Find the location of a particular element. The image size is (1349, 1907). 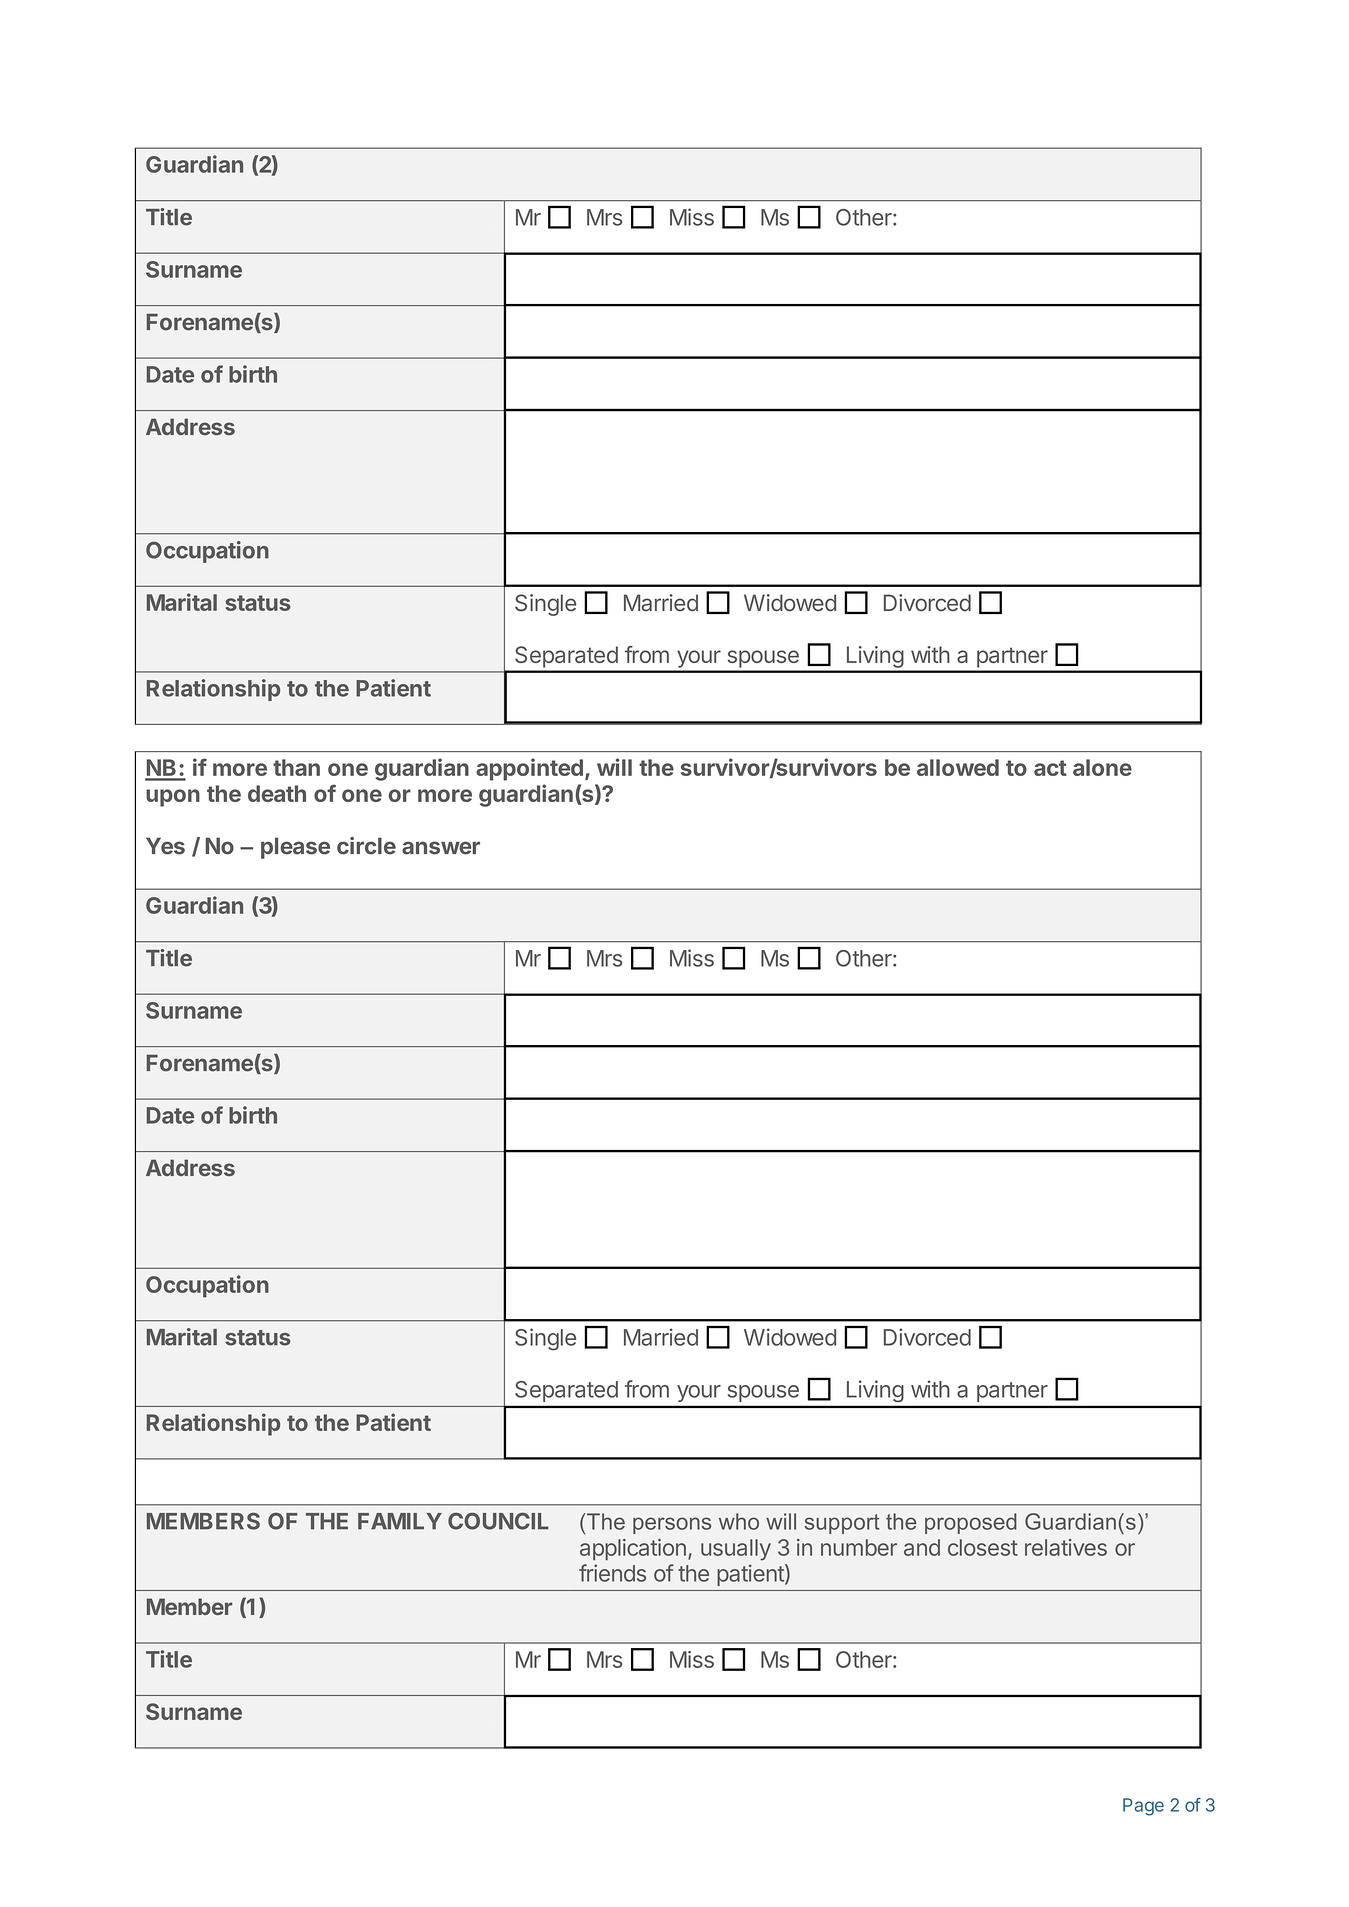

friends is located at coordinates (612, 1573).
